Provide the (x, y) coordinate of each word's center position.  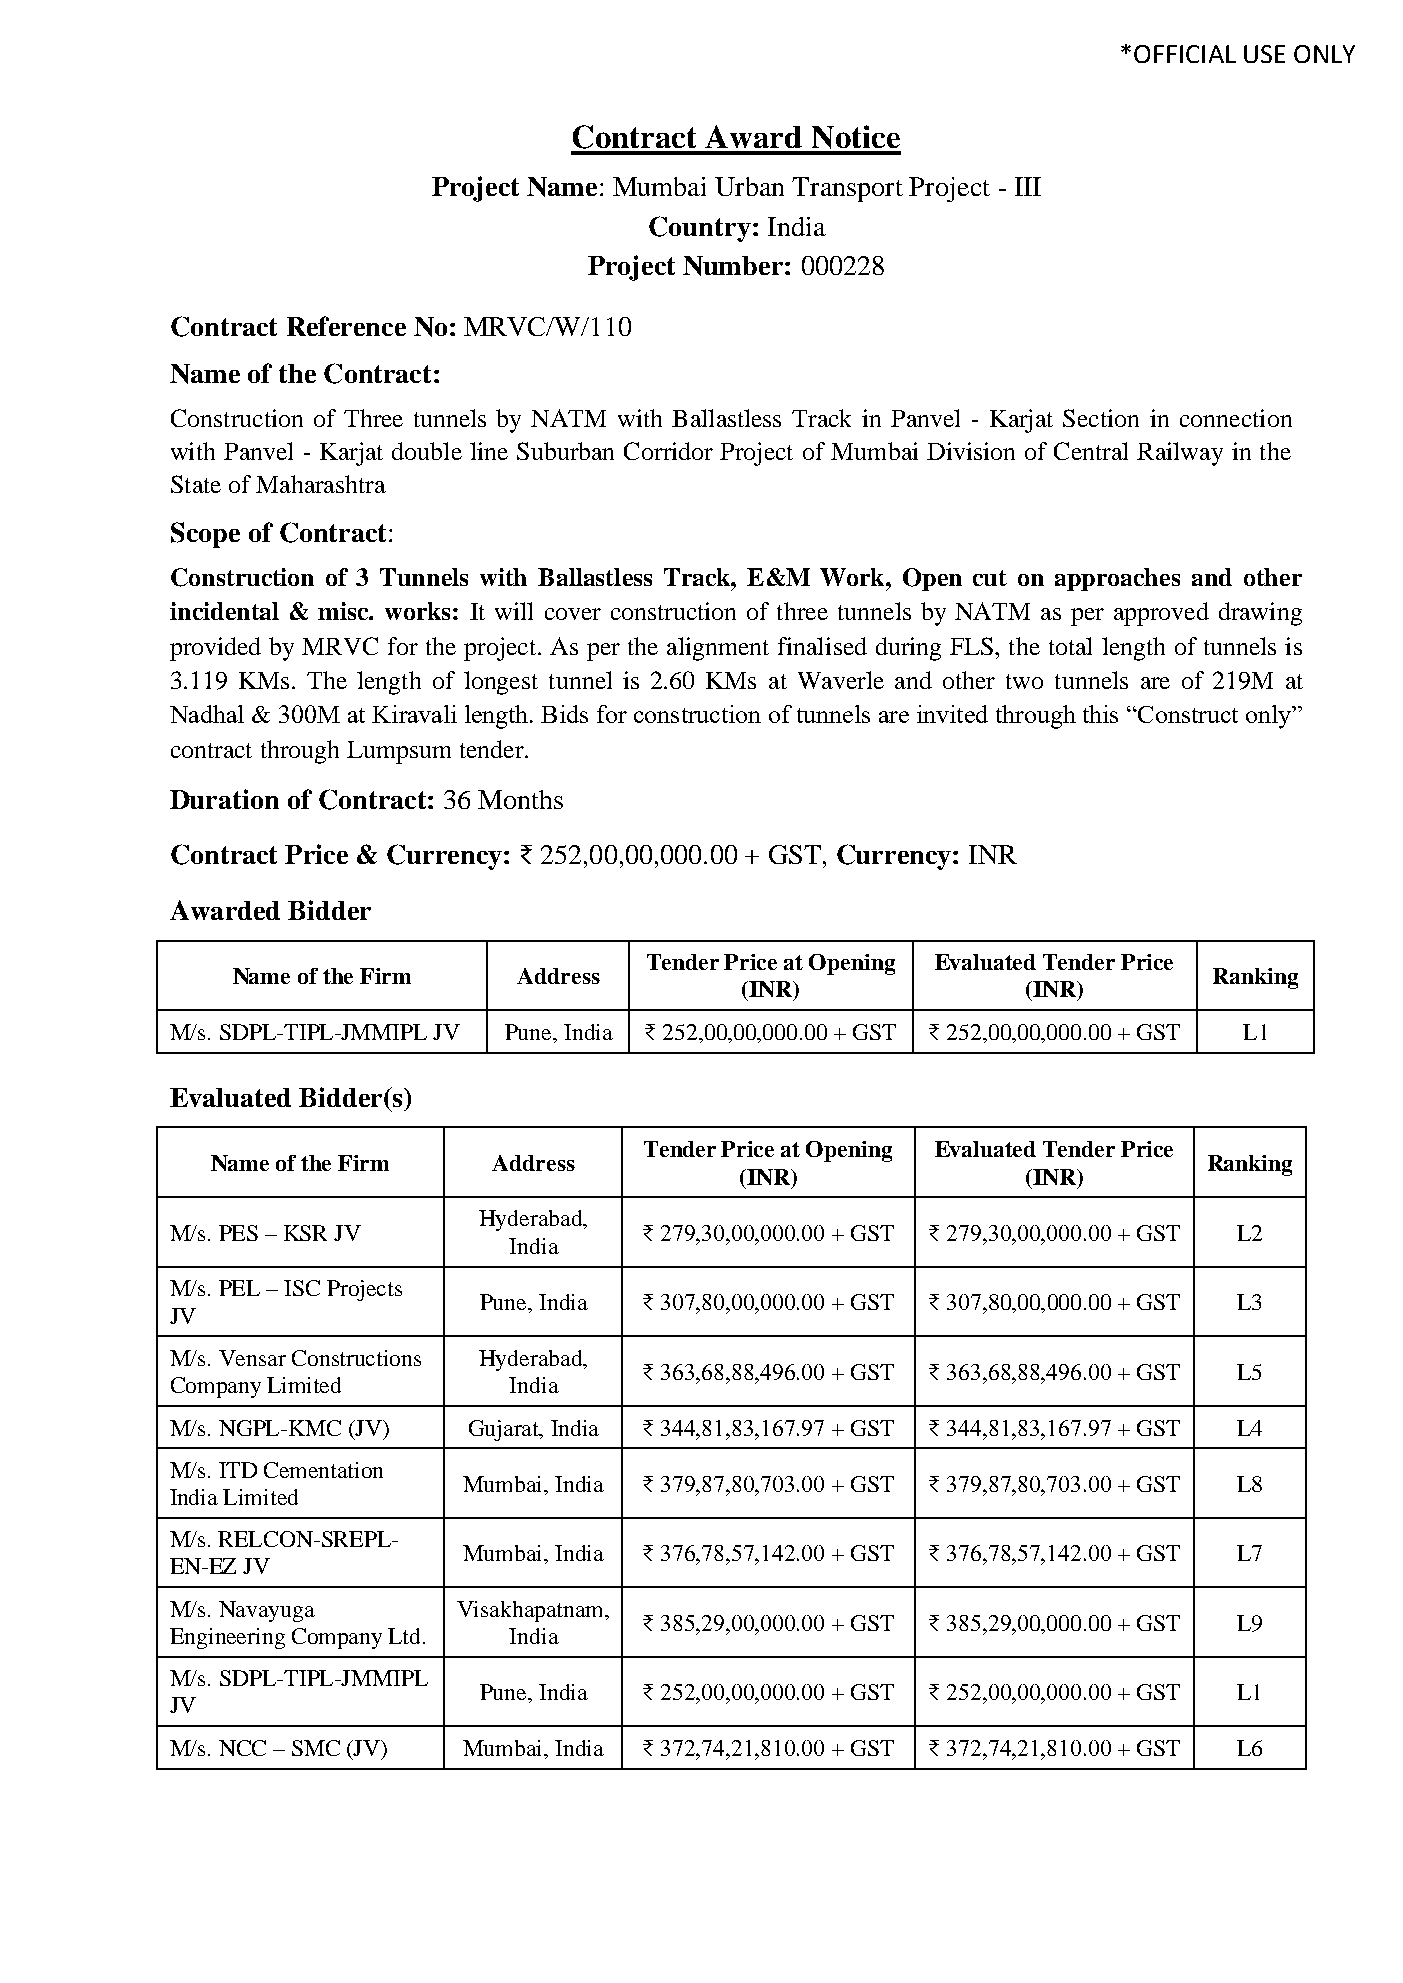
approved (1161, 614)
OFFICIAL (1185, 54)
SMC (316, 1748)
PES (238, 1233)
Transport (847, 189)
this (1100, 714)
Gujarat (505, 1430)
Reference (346, 326)
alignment (718, 649)
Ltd (404, 1636)
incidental (224, 611)
